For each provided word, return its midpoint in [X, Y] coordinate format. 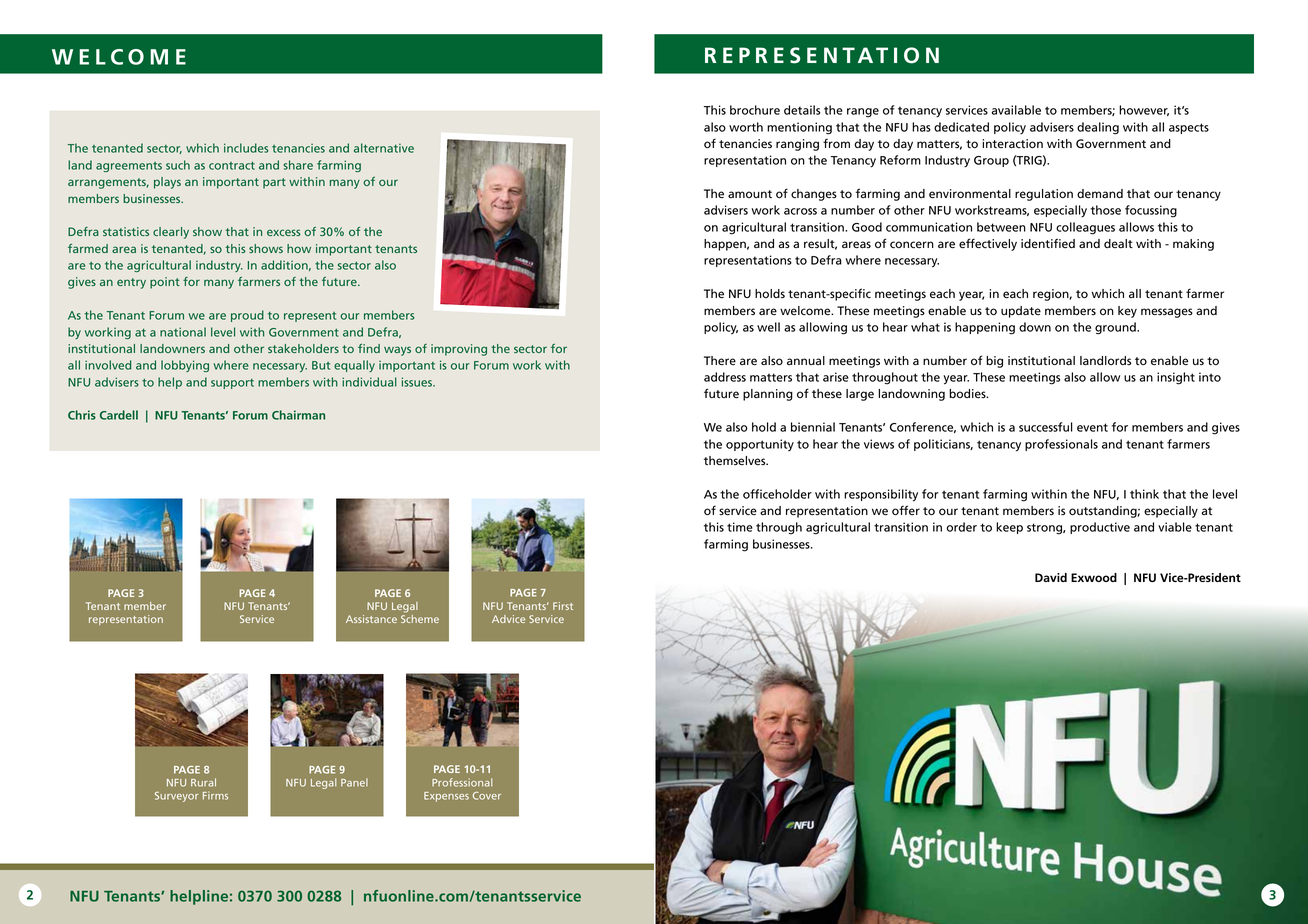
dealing [1098, 128]
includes [246, 148]
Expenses [446, 797]
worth [746, 127]
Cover [487, 796]
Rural [203, 782]
